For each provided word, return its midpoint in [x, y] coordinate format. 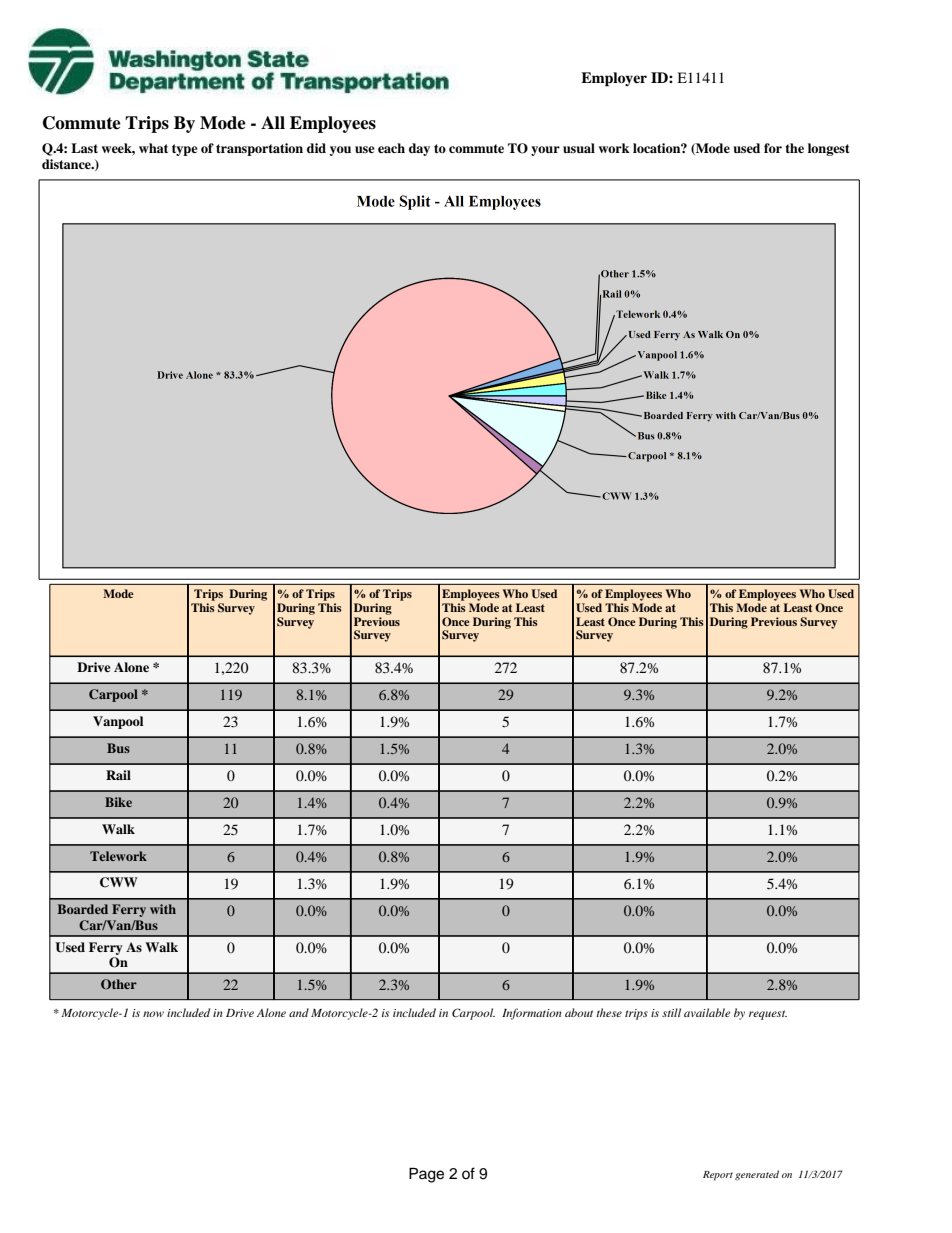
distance [67, 164]
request [768, 1015]
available [707, 1012]
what [153, 148]
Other [119, 984]
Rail [118, 775]
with [163, 909]
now [153, 1014]
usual [579, 148]
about [579, 1012]
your [545, 151]
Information [532, 1014]
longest [829, 149]
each [391, 148]
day [419, 149]
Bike [118, 802]
